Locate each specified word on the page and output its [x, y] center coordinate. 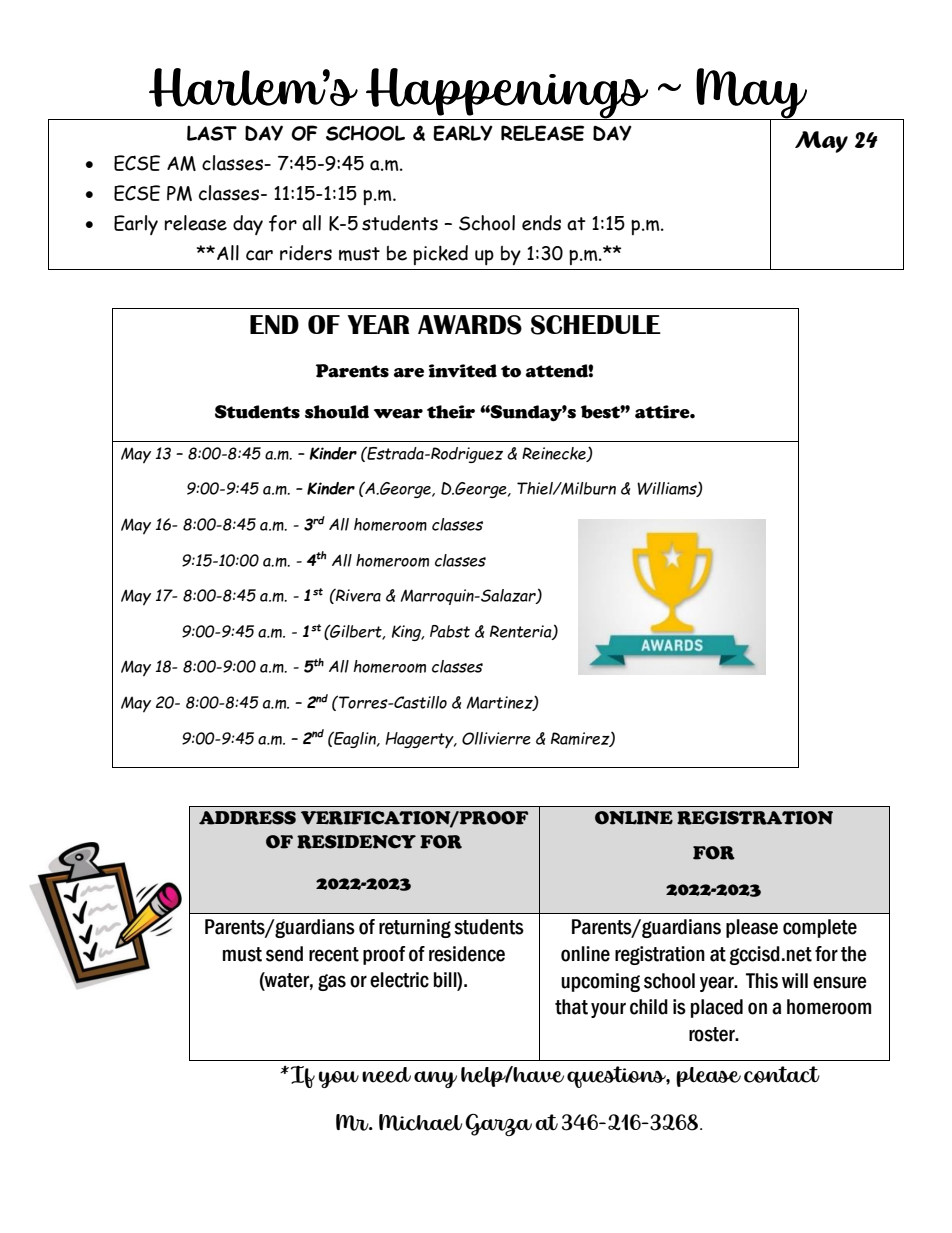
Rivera [357, 595]
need [386, 1075]
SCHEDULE [596, 325]
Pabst [450, 631]
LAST [212, 133]
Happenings [507, 94]
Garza [498, 1125]
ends [541, 223]
